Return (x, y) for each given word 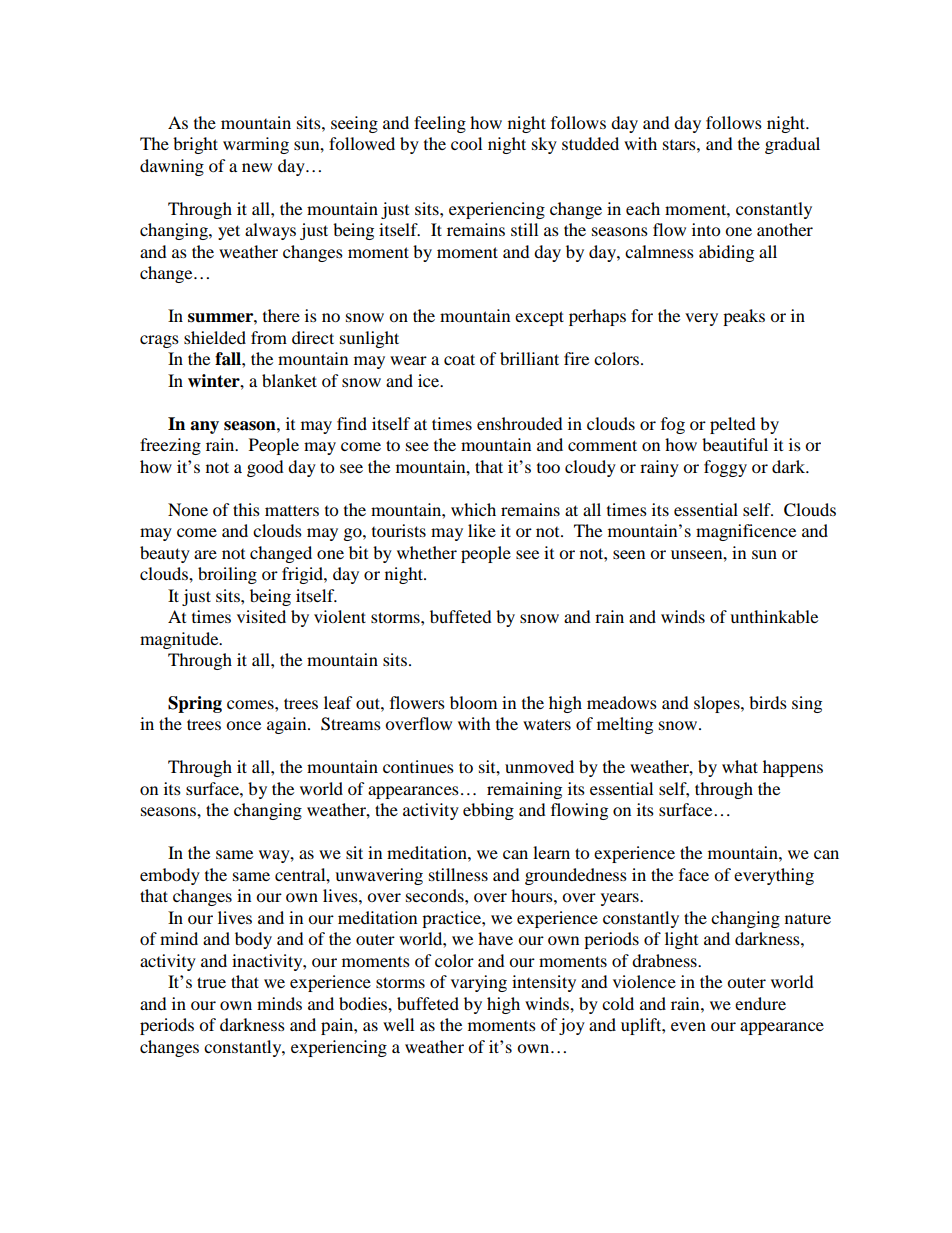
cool (466, 143)
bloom (473, 702)
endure (760, 1003)
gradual (792, 145)
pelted (733, 425)
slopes (718, 704)
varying (479, 983)
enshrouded (520, 423)
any (204, 427)
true (211, 982)
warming (256, 145)
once (243, 725)
